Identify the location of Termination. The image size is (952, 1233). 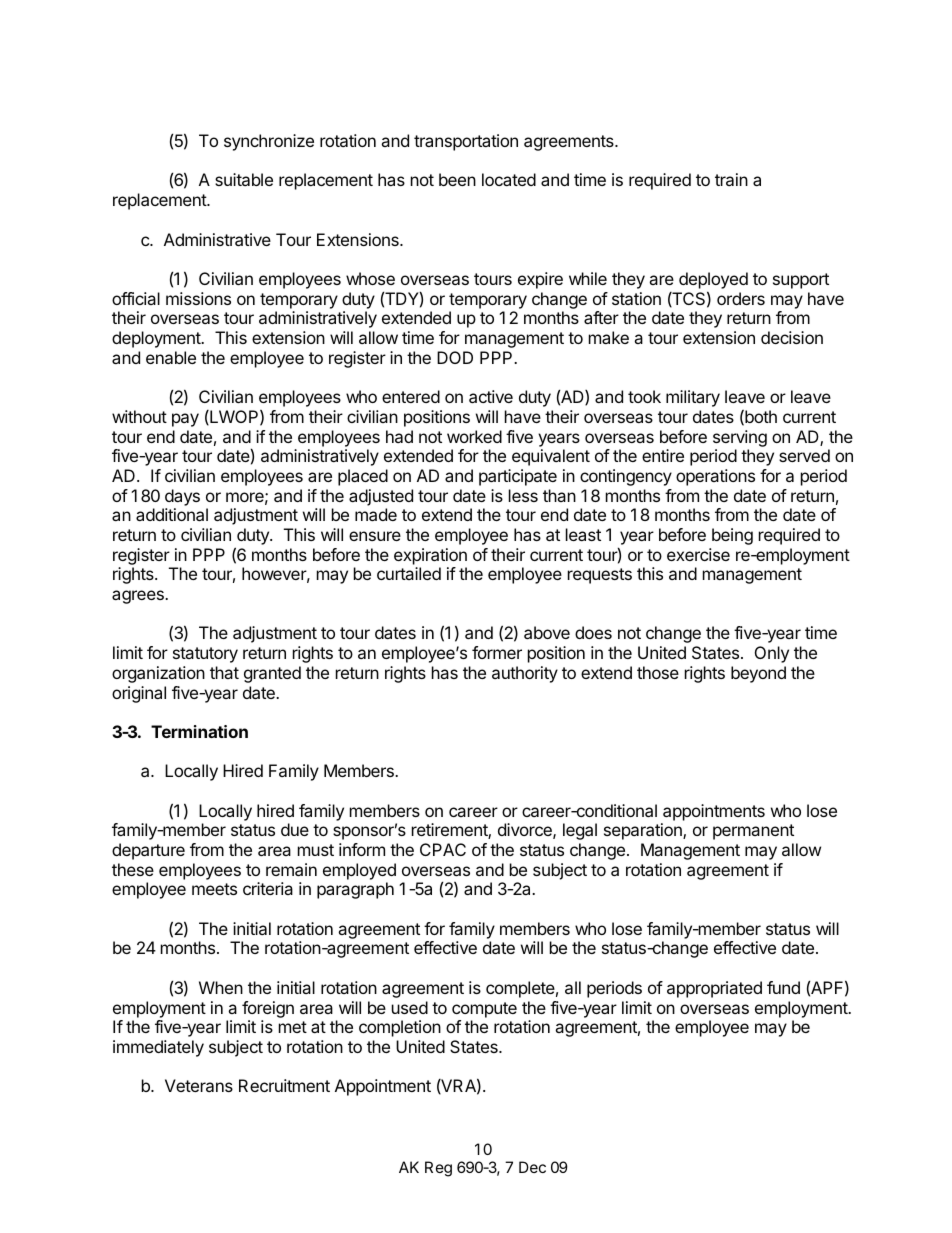
(199, 731).
